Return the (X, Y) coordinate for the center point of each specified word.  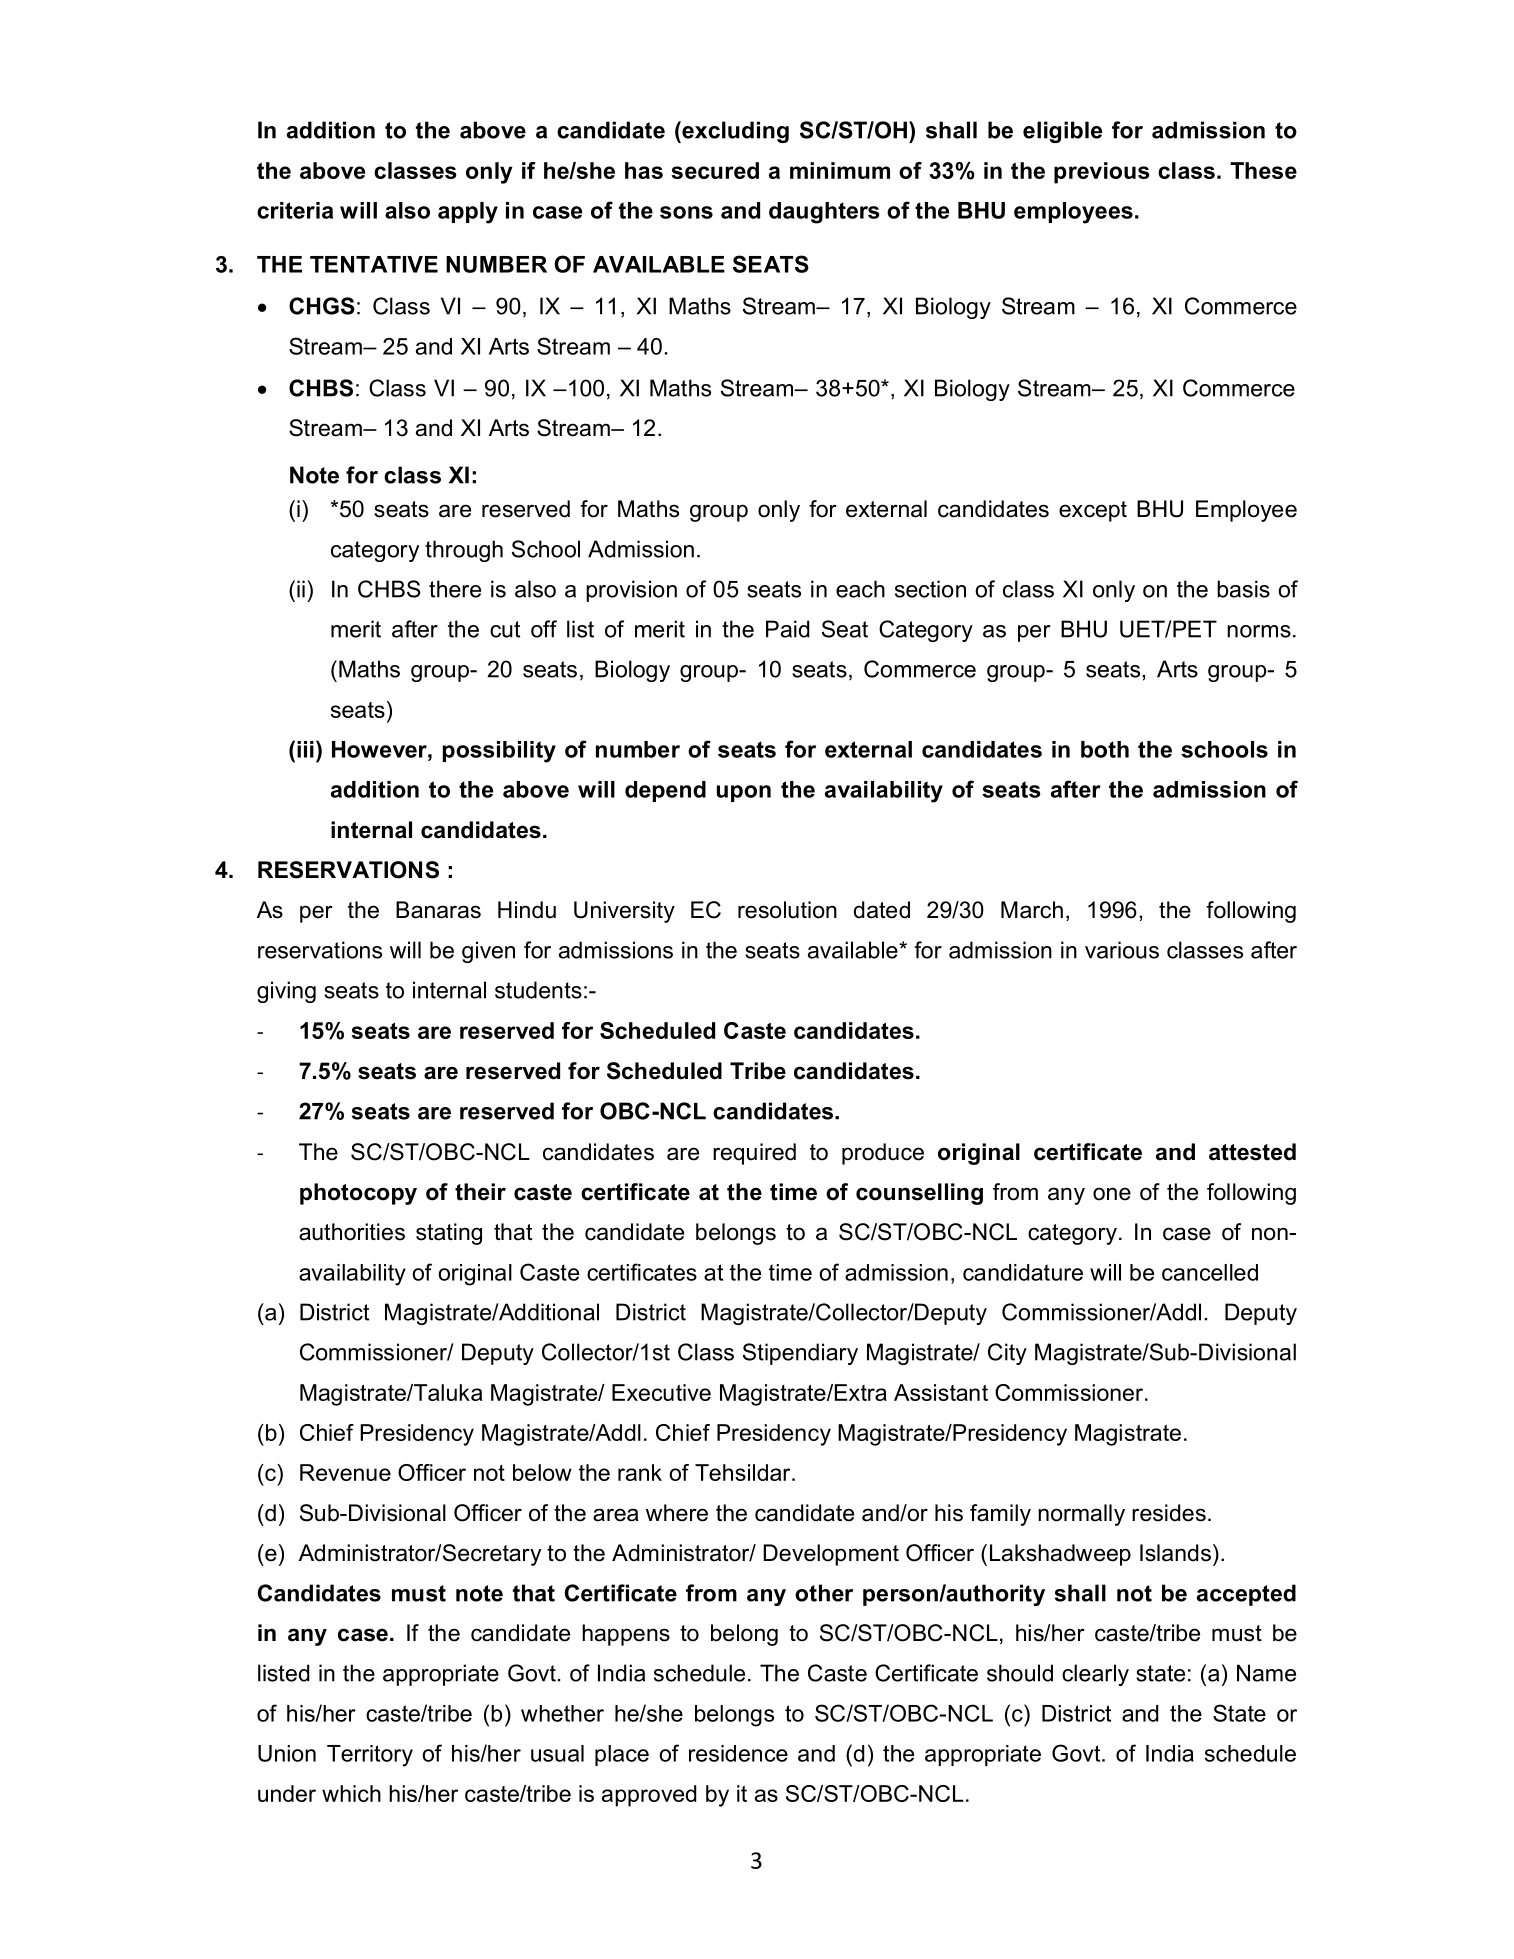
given (488, 952)
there (455, 589)
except (1093, 511)
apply (468, 213)
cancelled (1210, 1272)
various (1122, 950)
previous (1101, 173)
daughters (824, 213)
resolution (787, 910)
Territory (370, 1756)
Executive (661, 1392)
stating (449, 1234)
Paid (787, 629)
